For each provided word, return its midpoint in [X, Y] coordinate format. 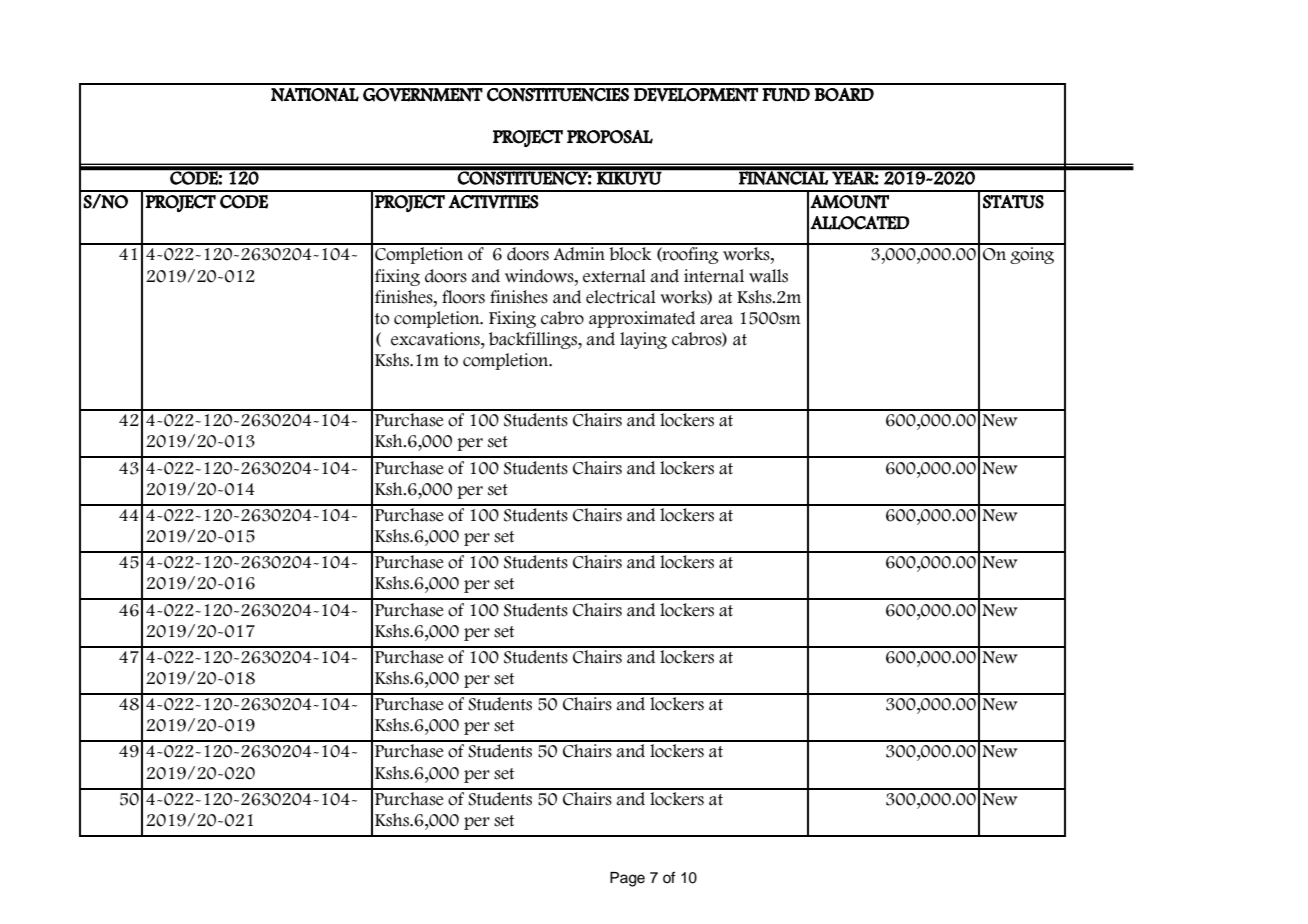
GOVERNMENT [423, 95]
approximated [642, 319]
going [1032, 255]
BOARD [844, 94]
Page [627, 879]
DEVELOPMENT [696, 95]
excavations [436, 339]
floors [463, 297]
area [716, 320]
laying [643, 340]
